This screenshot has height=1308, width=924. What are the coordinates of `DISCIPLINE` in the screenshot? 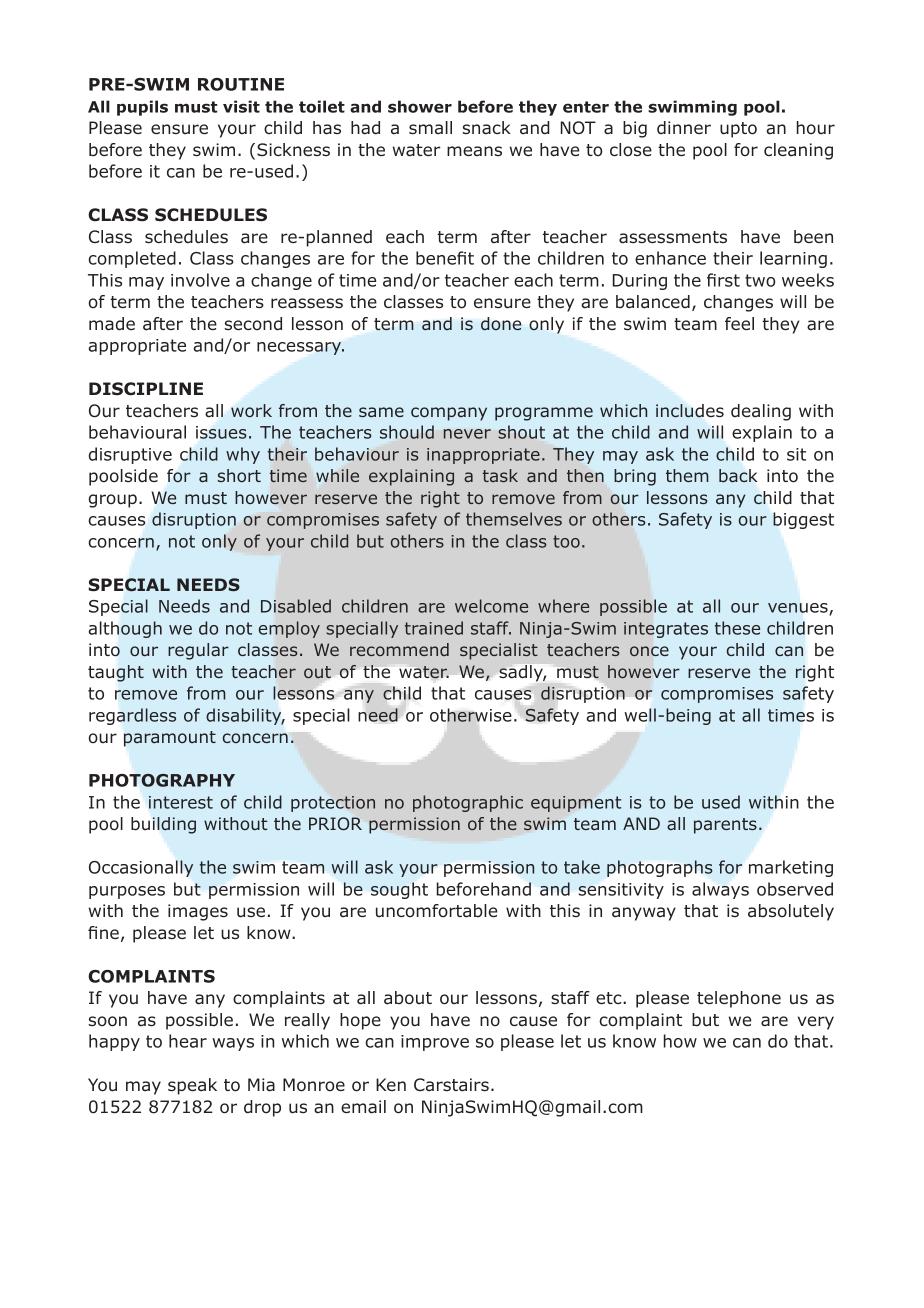 It's located at (146, 389).
